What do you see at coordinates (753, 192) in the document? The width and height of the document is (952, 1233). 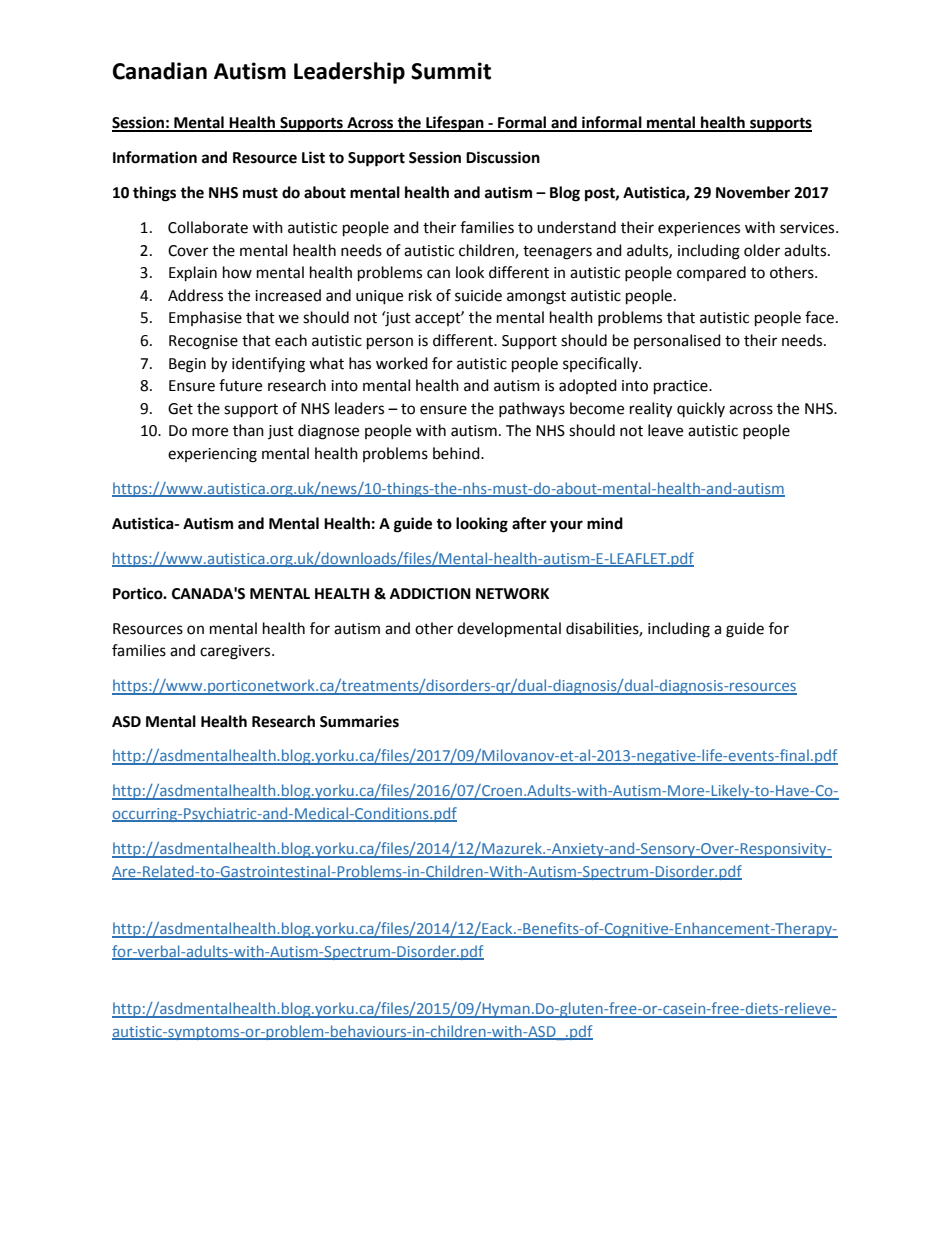 I see `November` at bounding box center [753, 192].
